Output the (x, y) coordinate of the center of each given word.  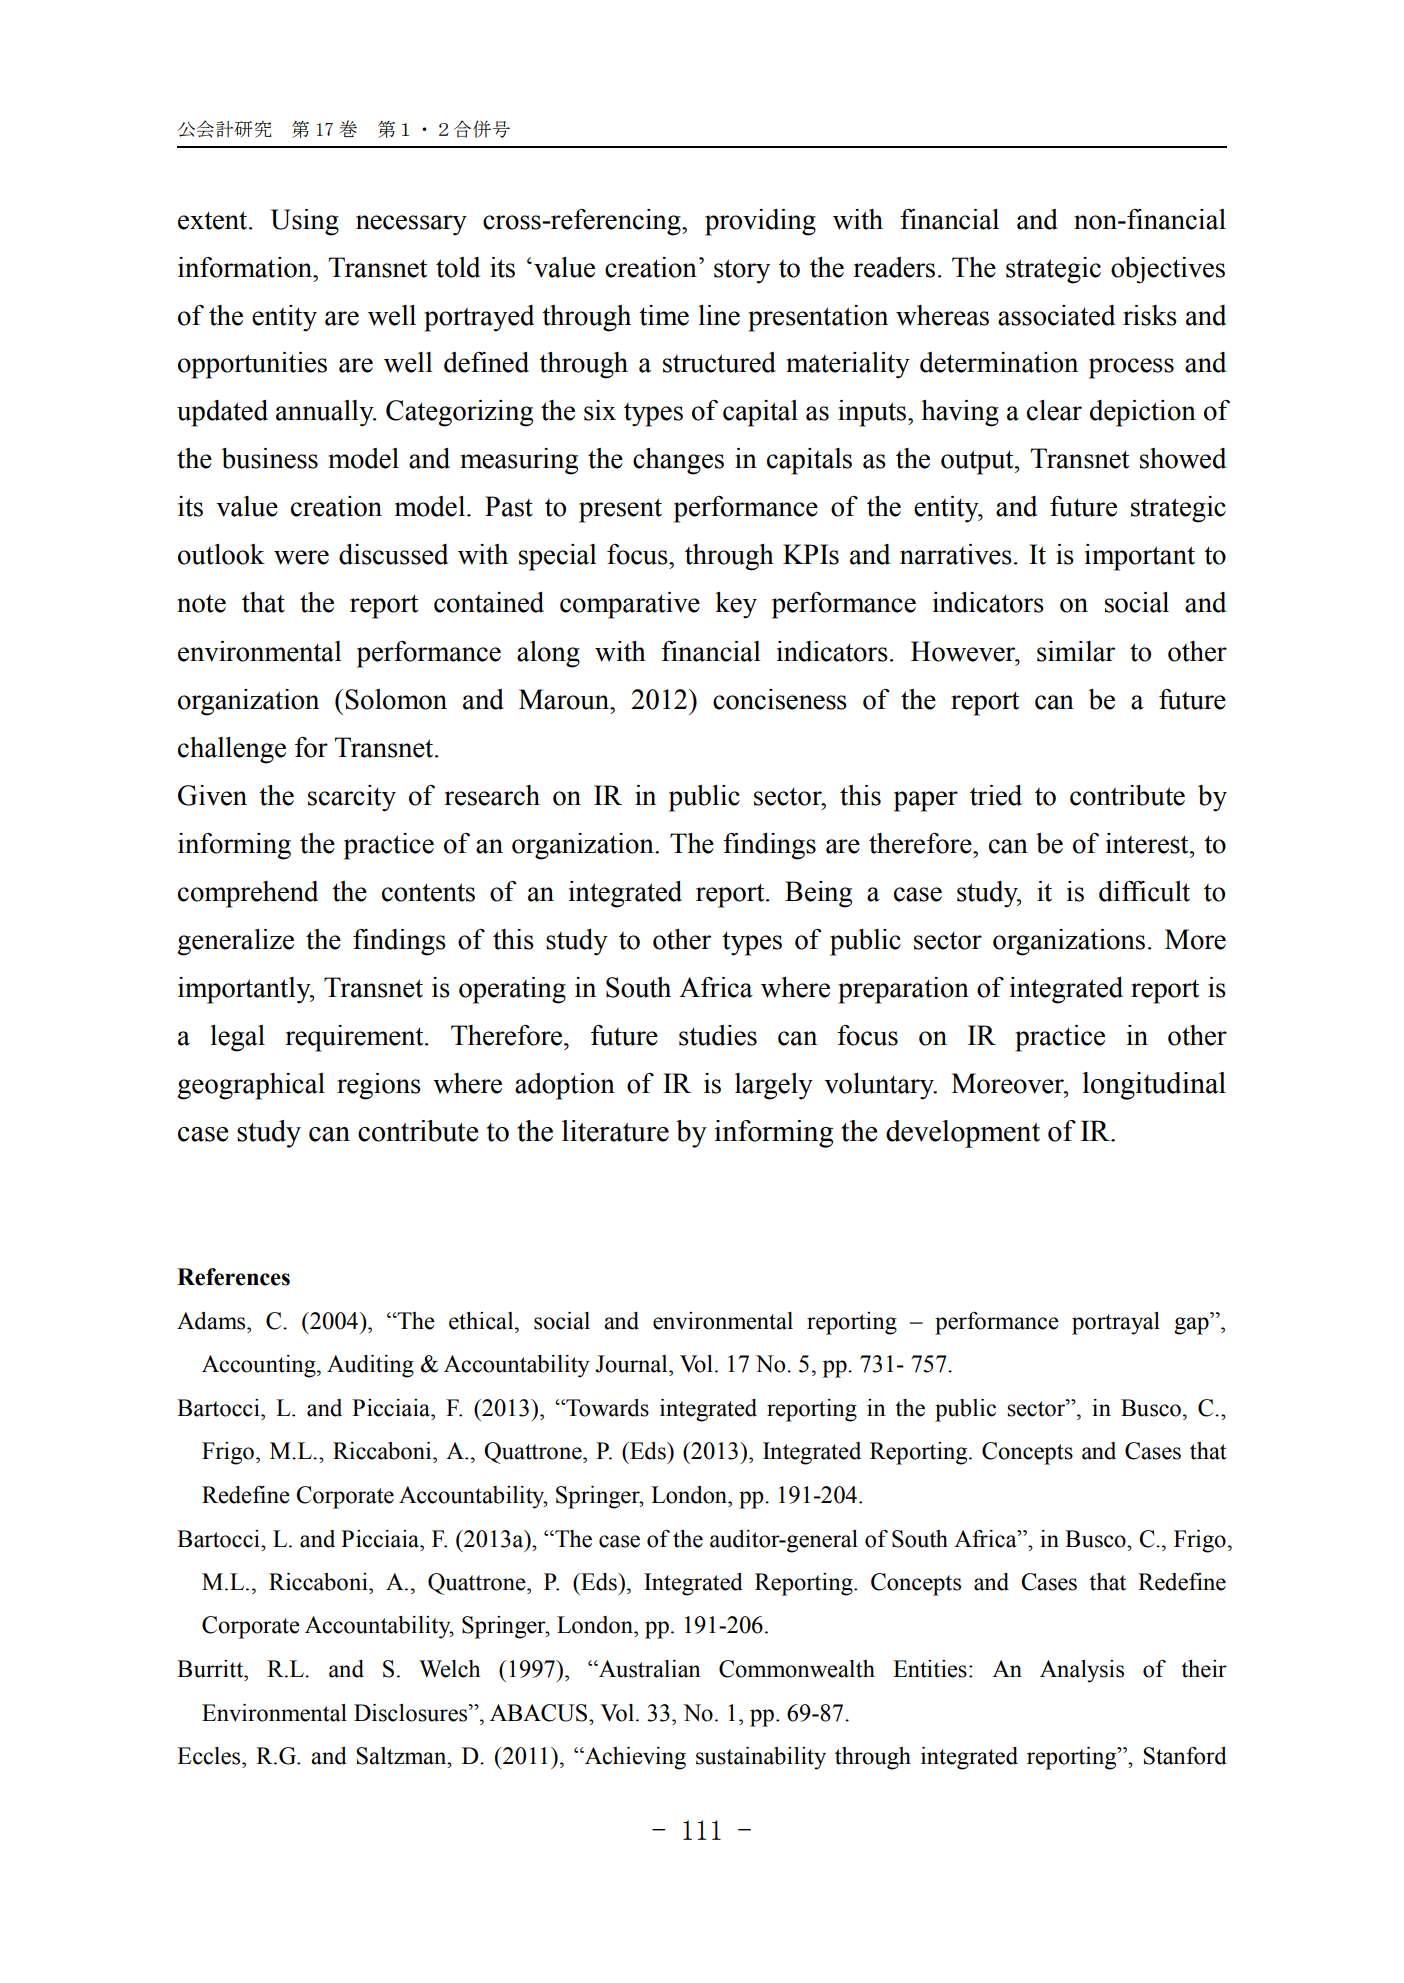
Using (305, 222)
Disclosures (412, 1713)
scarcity (352, 798)
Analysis (1082, 1671)
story (742, 271)
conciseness (780, 699)
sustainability (761, 1758)
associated (1056, 315)
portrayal (1116, 1323)
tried (996, 795)
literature (615, 1131)
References (233, 1277)
